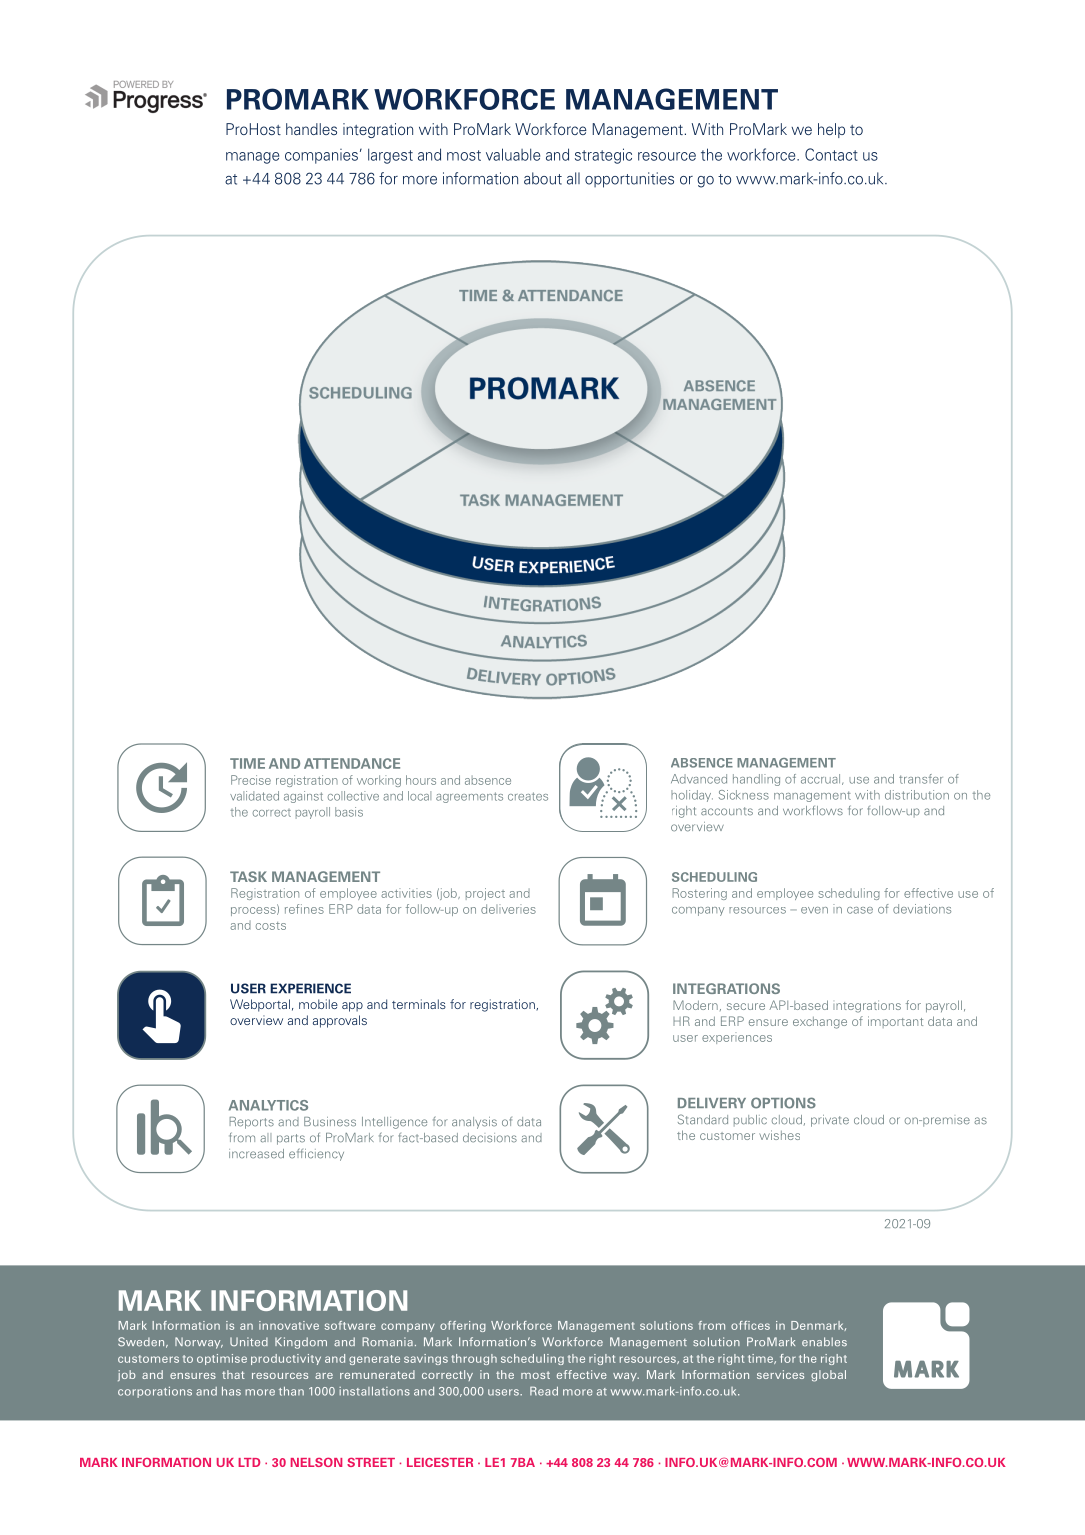 This screenshot has height=1535, width=1085. What do you see at coordinates (254, 796) in the screenshot?
I see `validated` at bounding box center [254, 796].
